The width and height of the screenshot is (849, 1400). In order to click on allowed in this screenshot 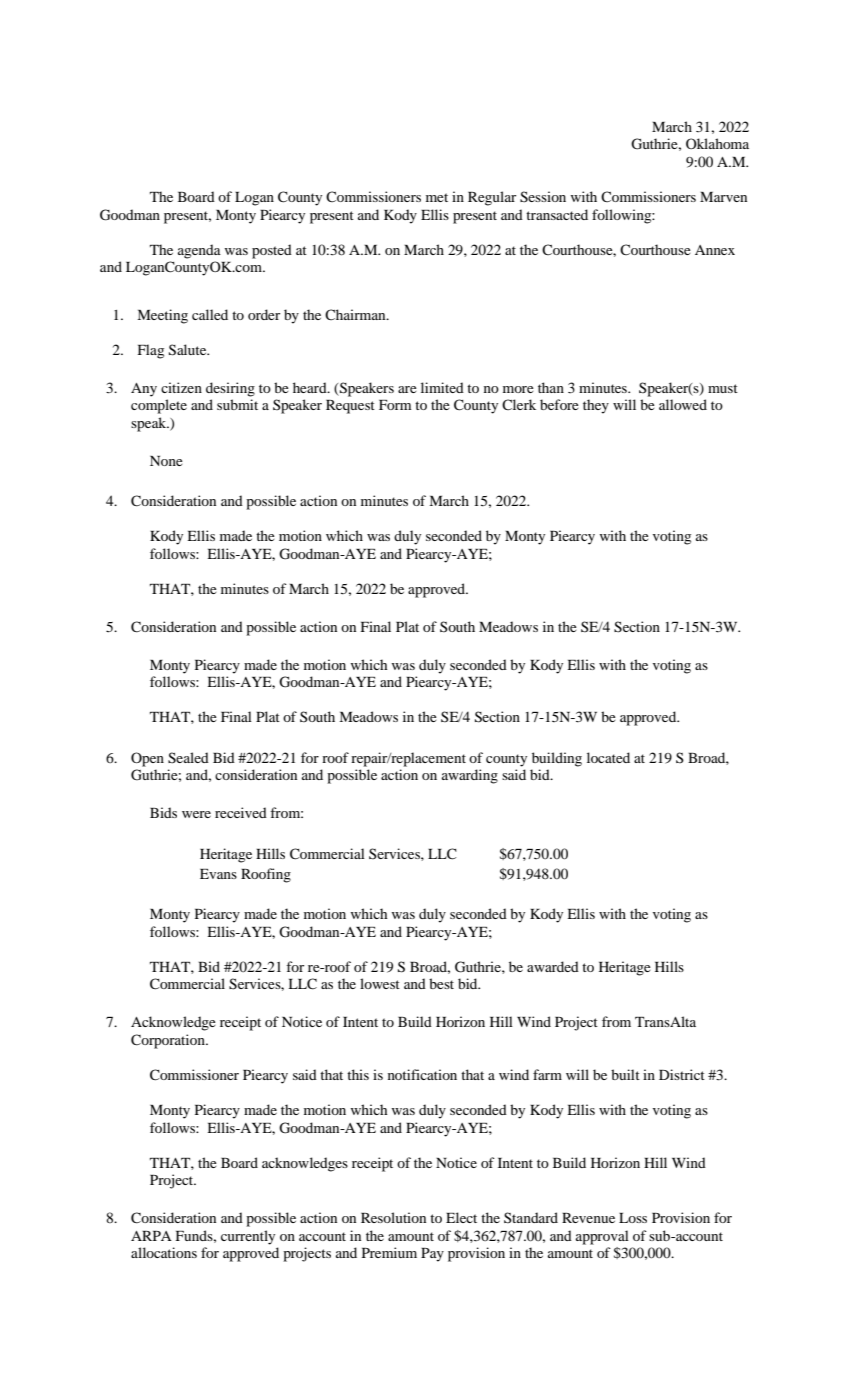, I will do `click(683, 404)`.
